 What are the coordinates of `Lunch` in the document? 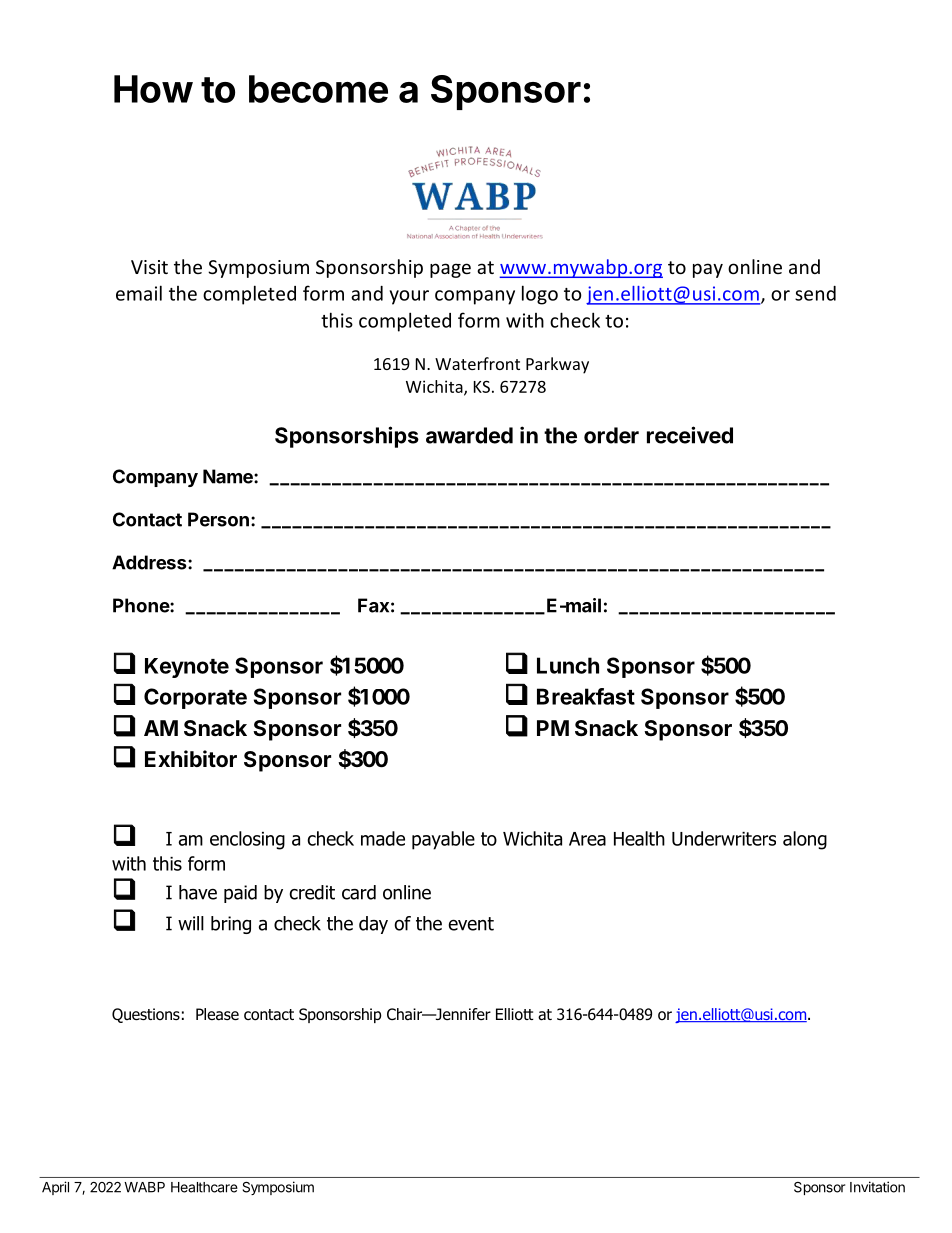 It's located at (568, 665).
